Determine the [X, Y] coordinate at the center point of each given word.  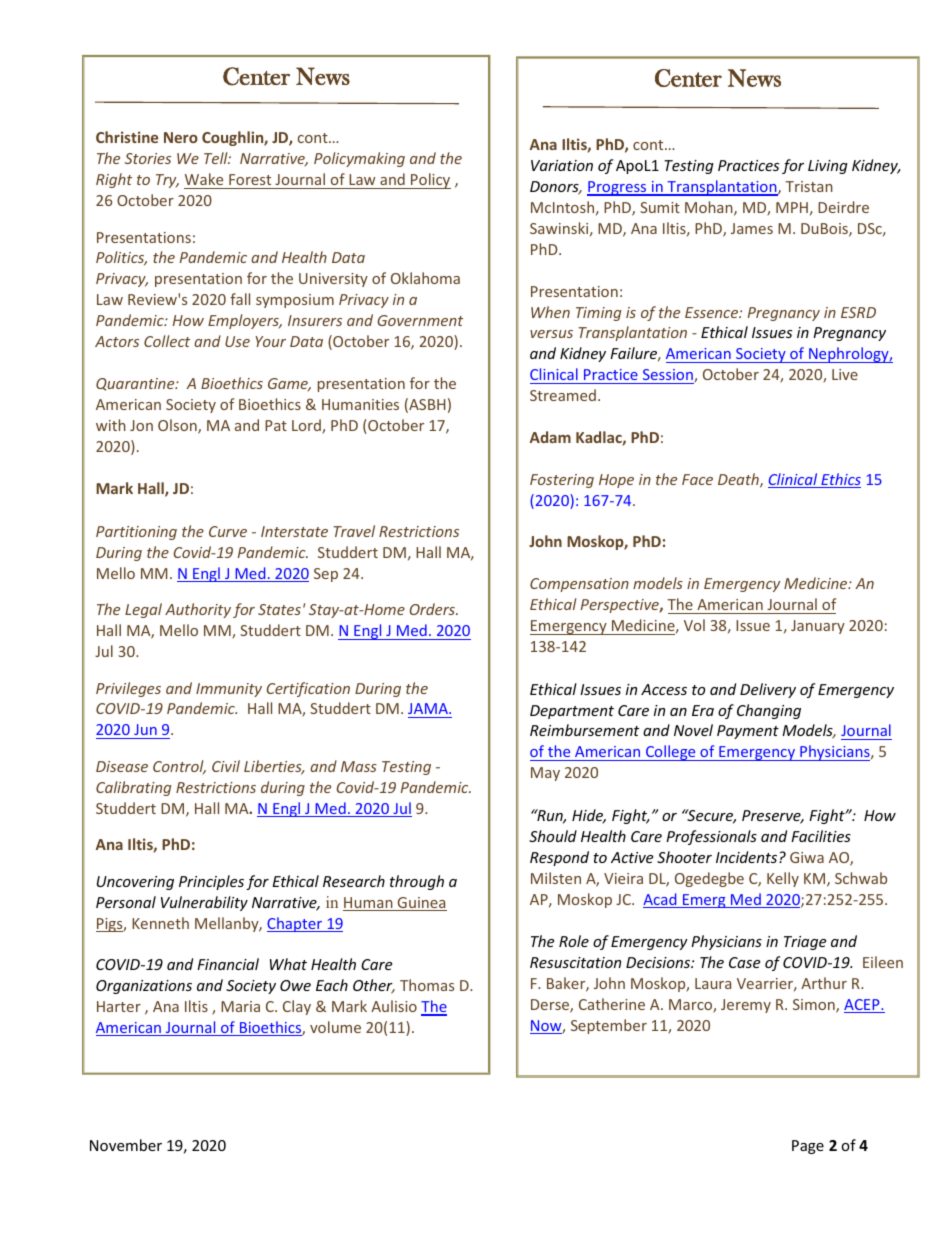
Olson [178, 426]
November [126, 1145]
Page [808, 1147]
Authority [198, 610]
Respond [559, 858]
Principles [211, 882]
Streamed [563, 395]
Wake [204, 179]
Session [669, 376]
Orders [433, 609]
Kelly [783, 879]
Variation [562, 165]
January [818, 627]
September [609, 1026]
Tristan [809, 186]
